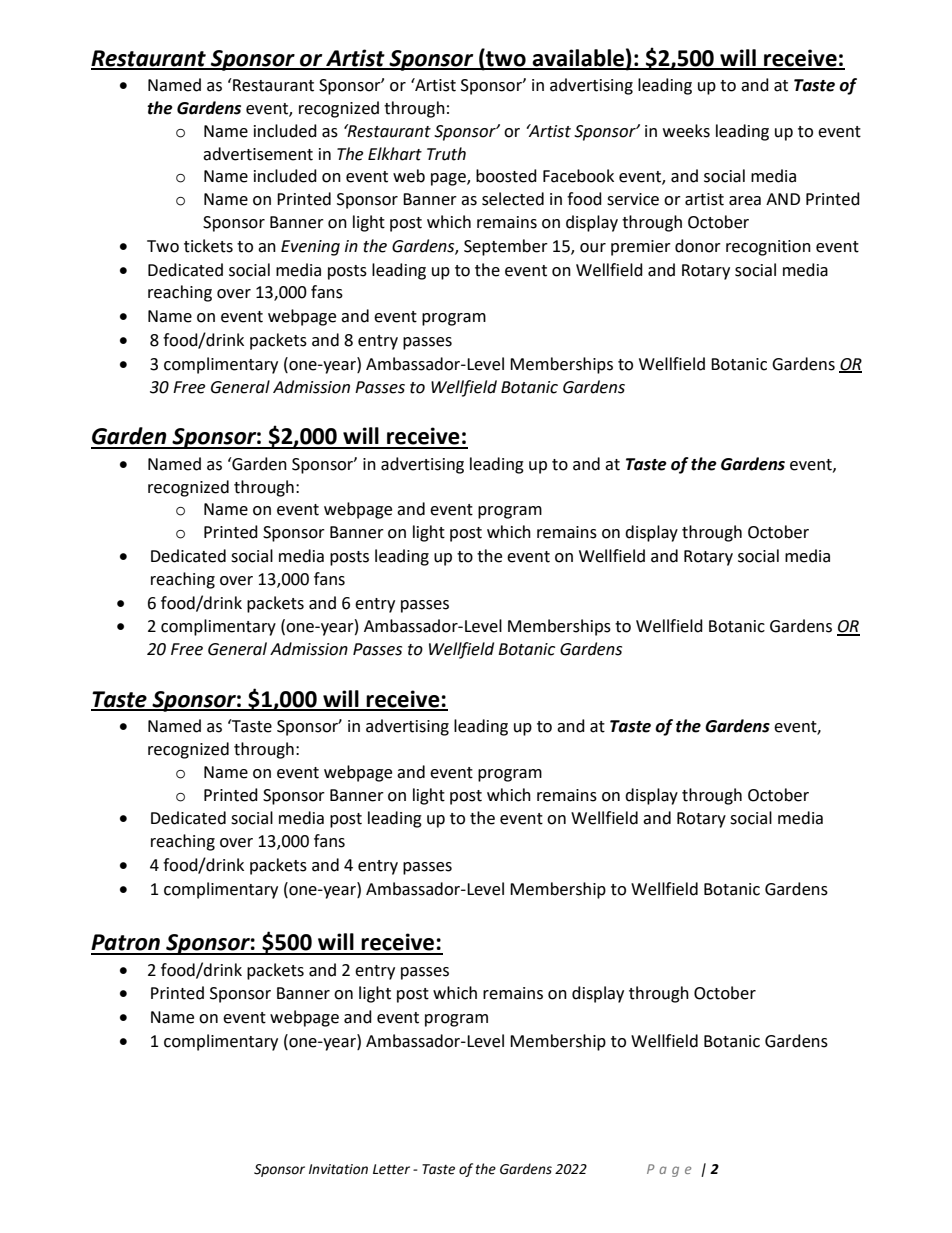 The image size is (952, 1233). What do you see at coordinates (513, 199) in the image?
I see `selected` at bounding box center [513, 199].
